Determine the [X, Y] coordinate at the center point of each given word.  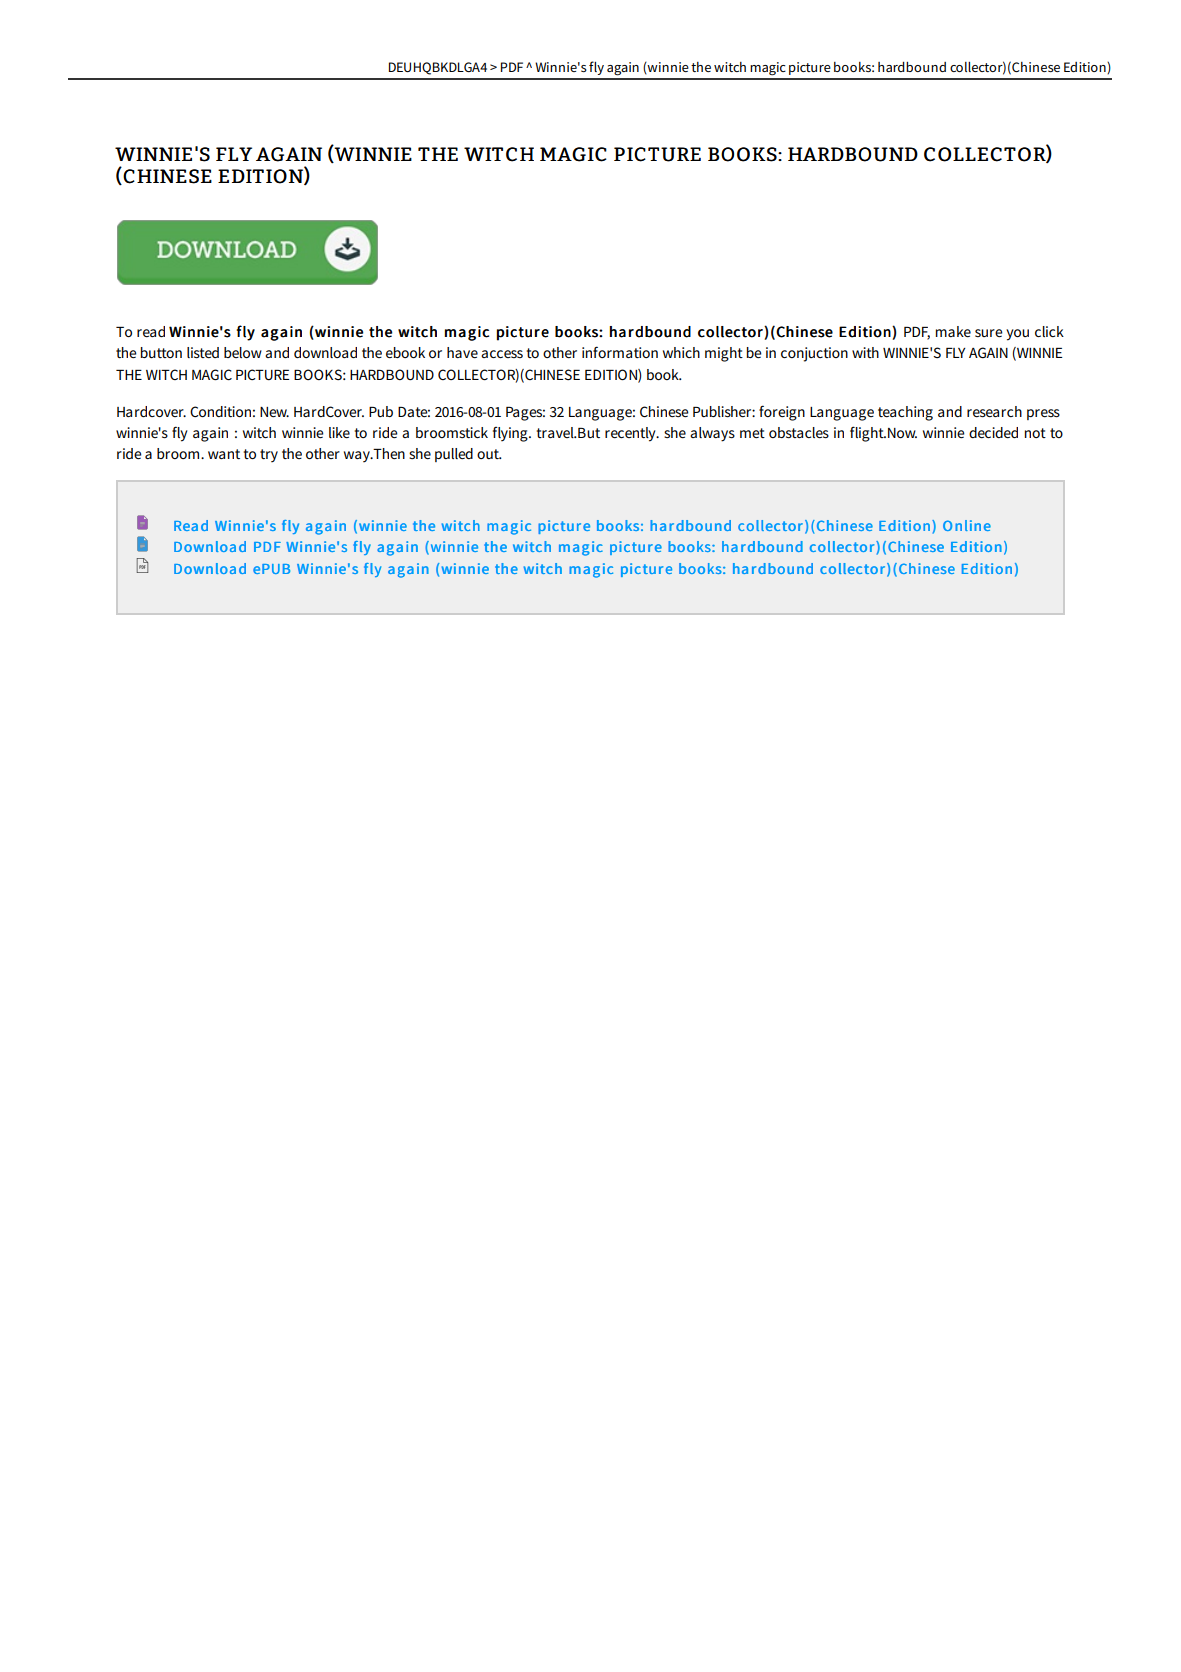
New [274, 412]
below [243, 352]
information [620, 352]
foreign [782, 413]
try [269, 455]
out [489, 454]
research [994, 411]
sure [988, 333]
